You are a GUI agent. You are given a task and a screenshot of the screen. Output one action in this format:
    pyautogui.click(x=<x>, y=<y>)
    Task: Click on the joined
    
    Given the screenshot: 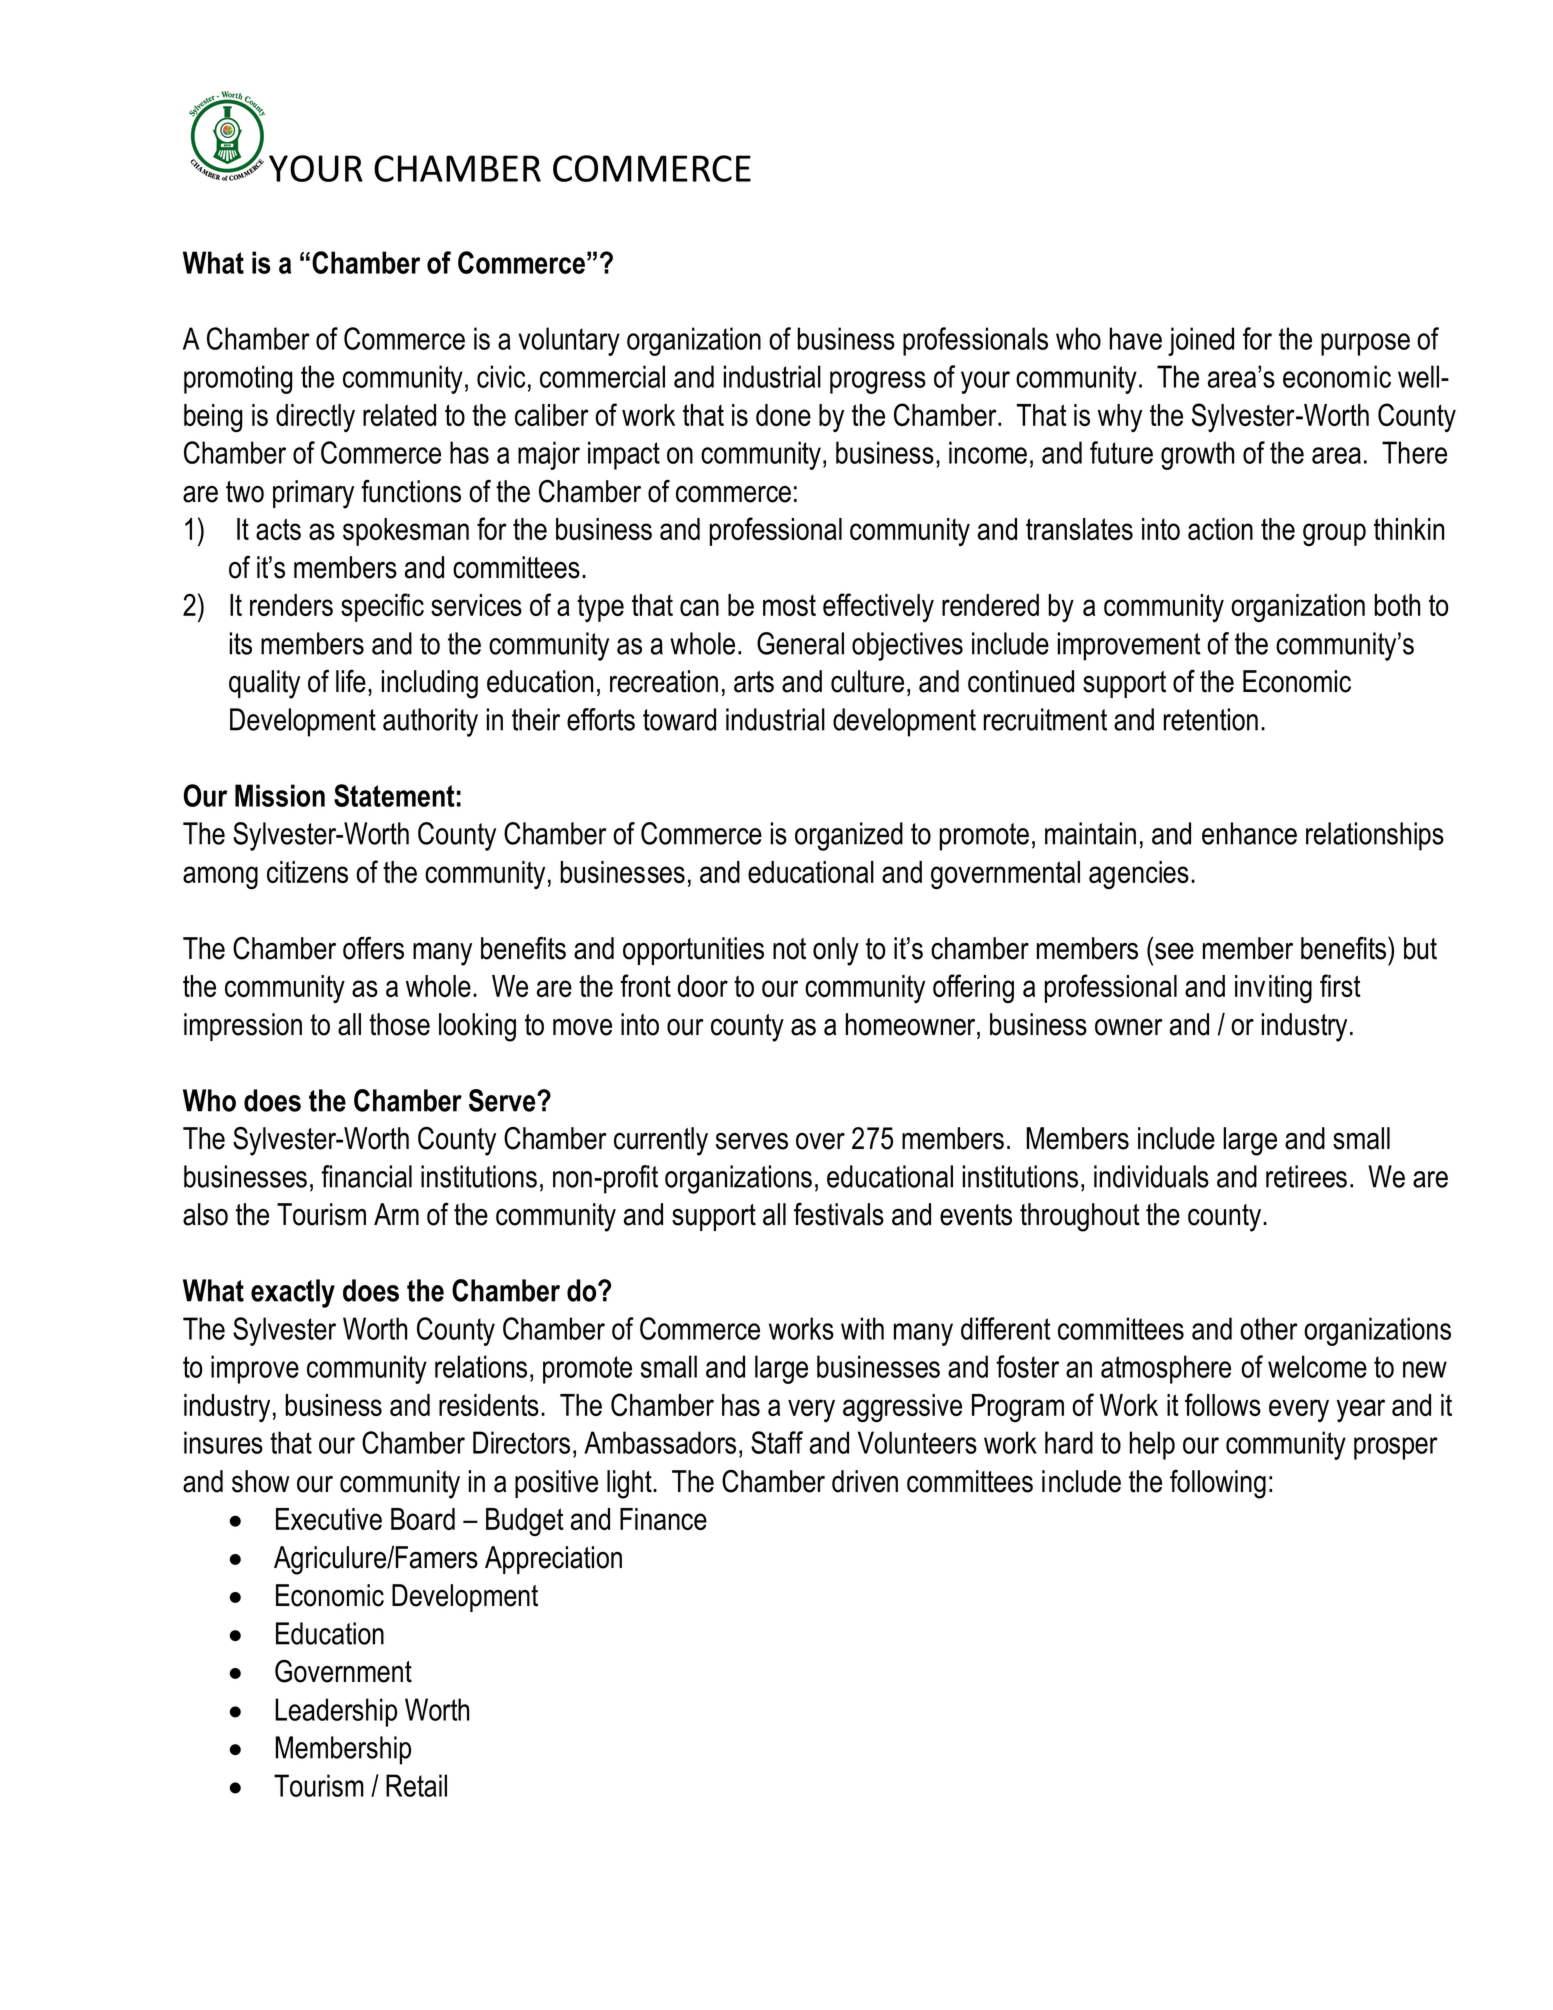 What is the action you would take?
    pyautogui.click(x=1201, y=341)
